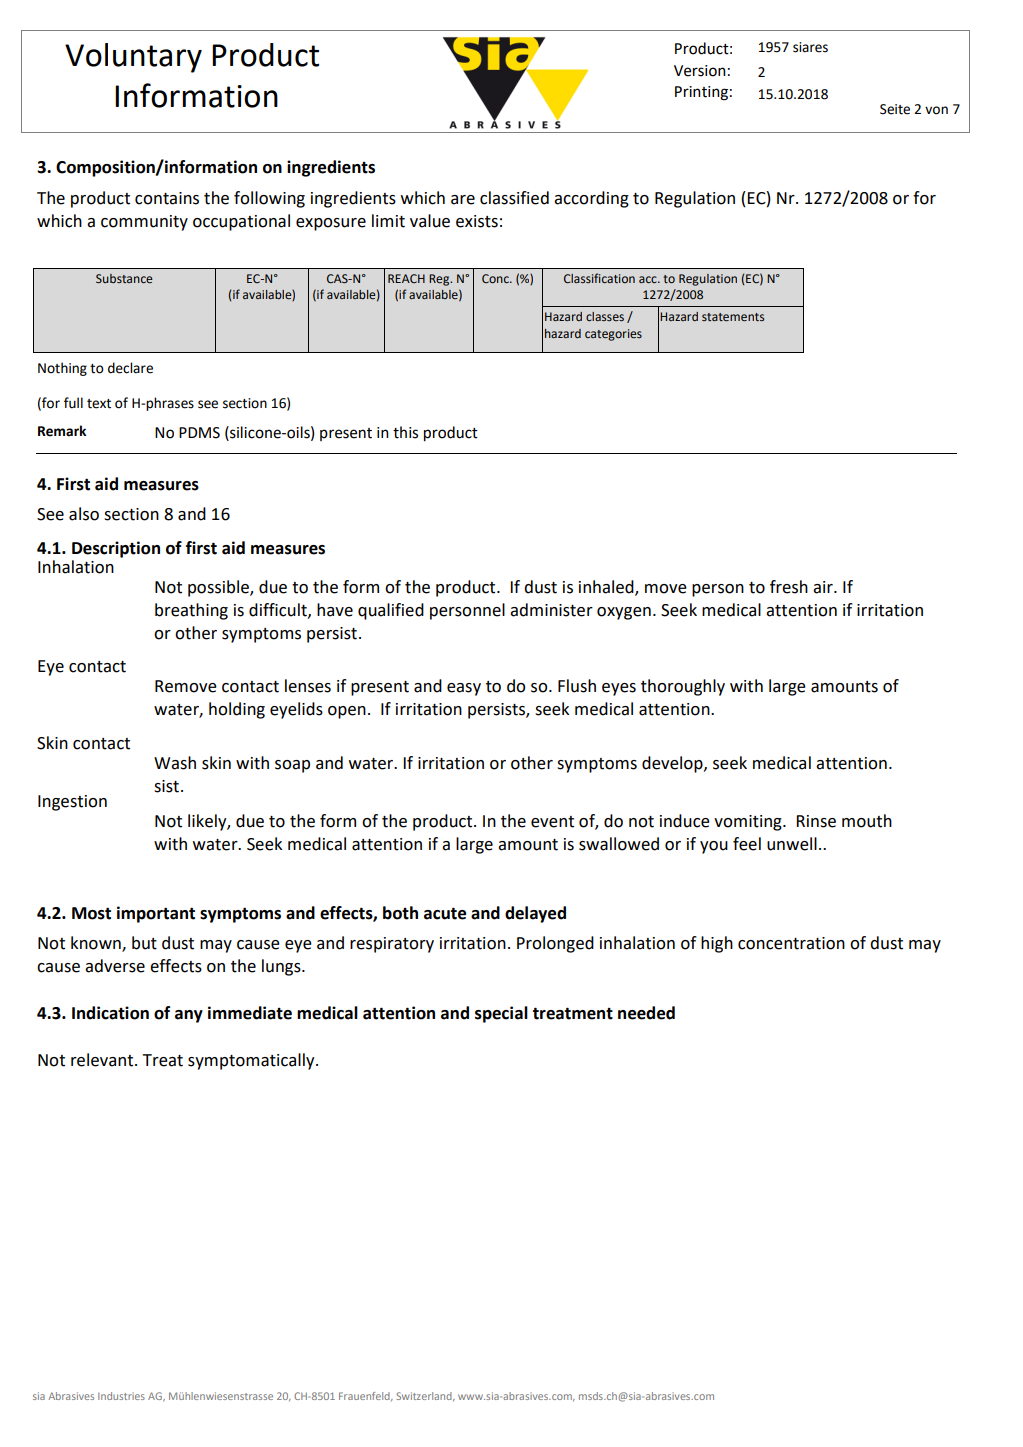  I want to click on classified, so click(514, 198).
